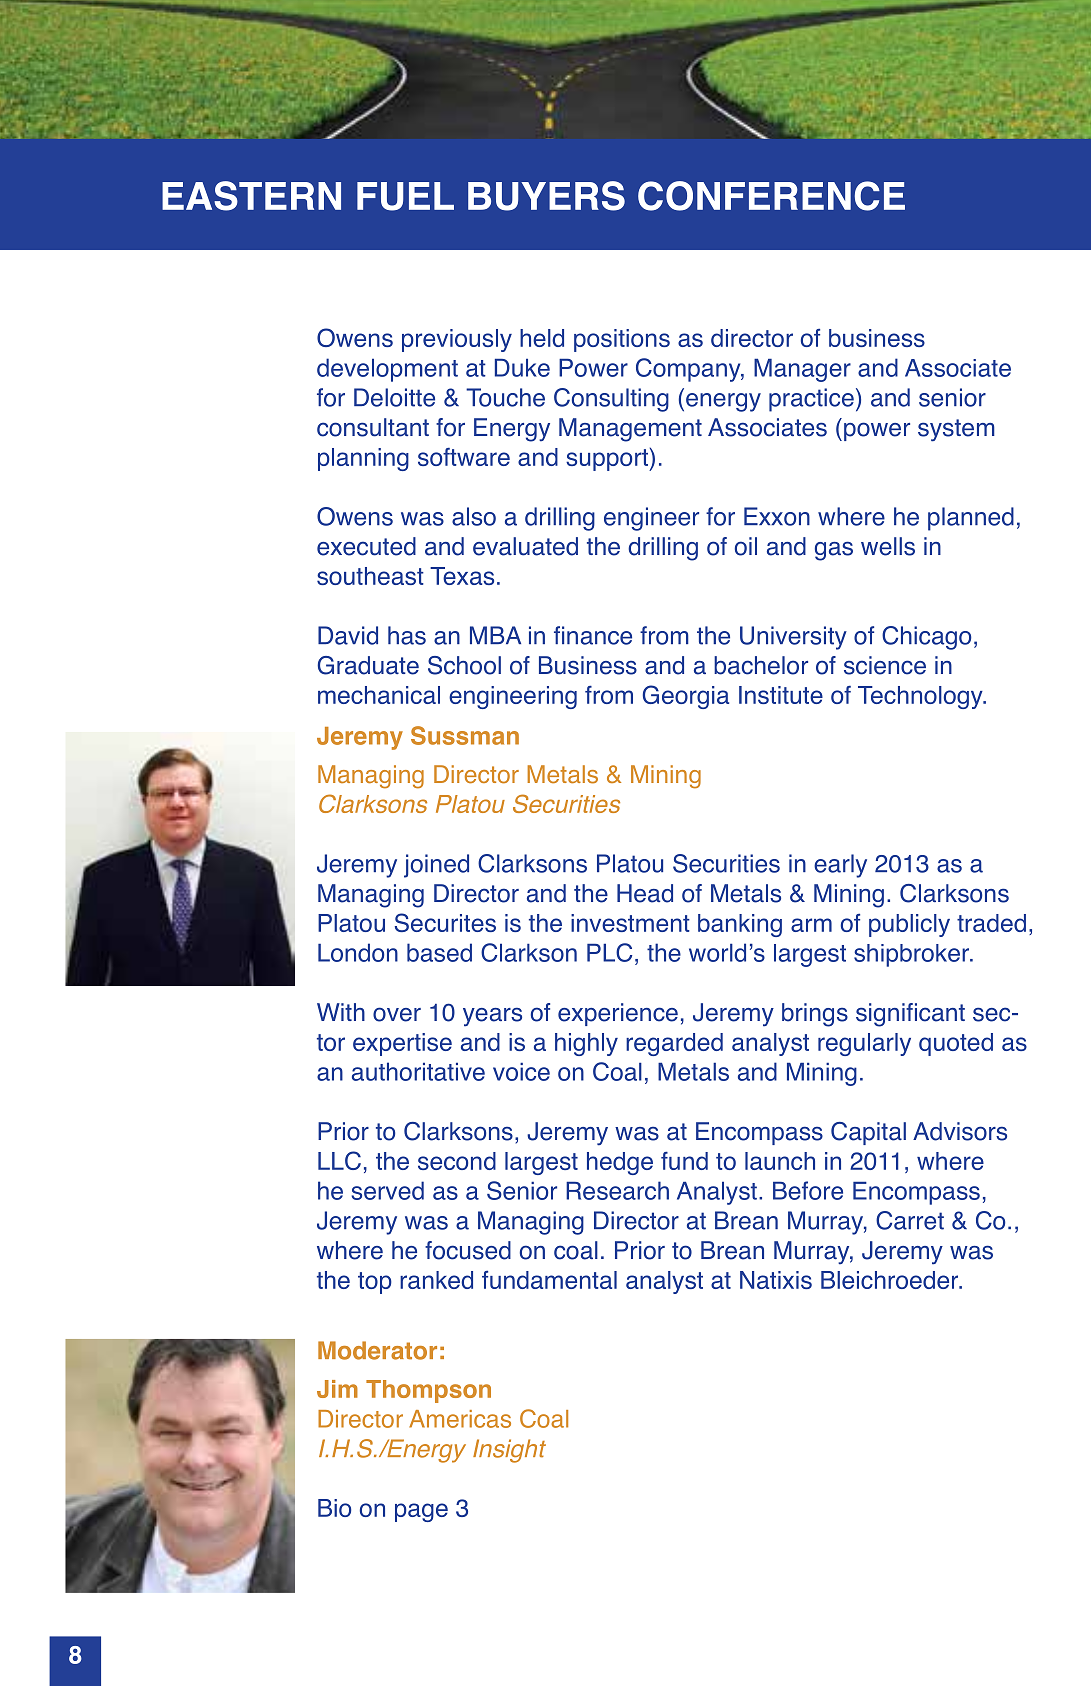 This screenshot has width=1091, height=1686. I want to click on BUYERS, so click(546, 196).
